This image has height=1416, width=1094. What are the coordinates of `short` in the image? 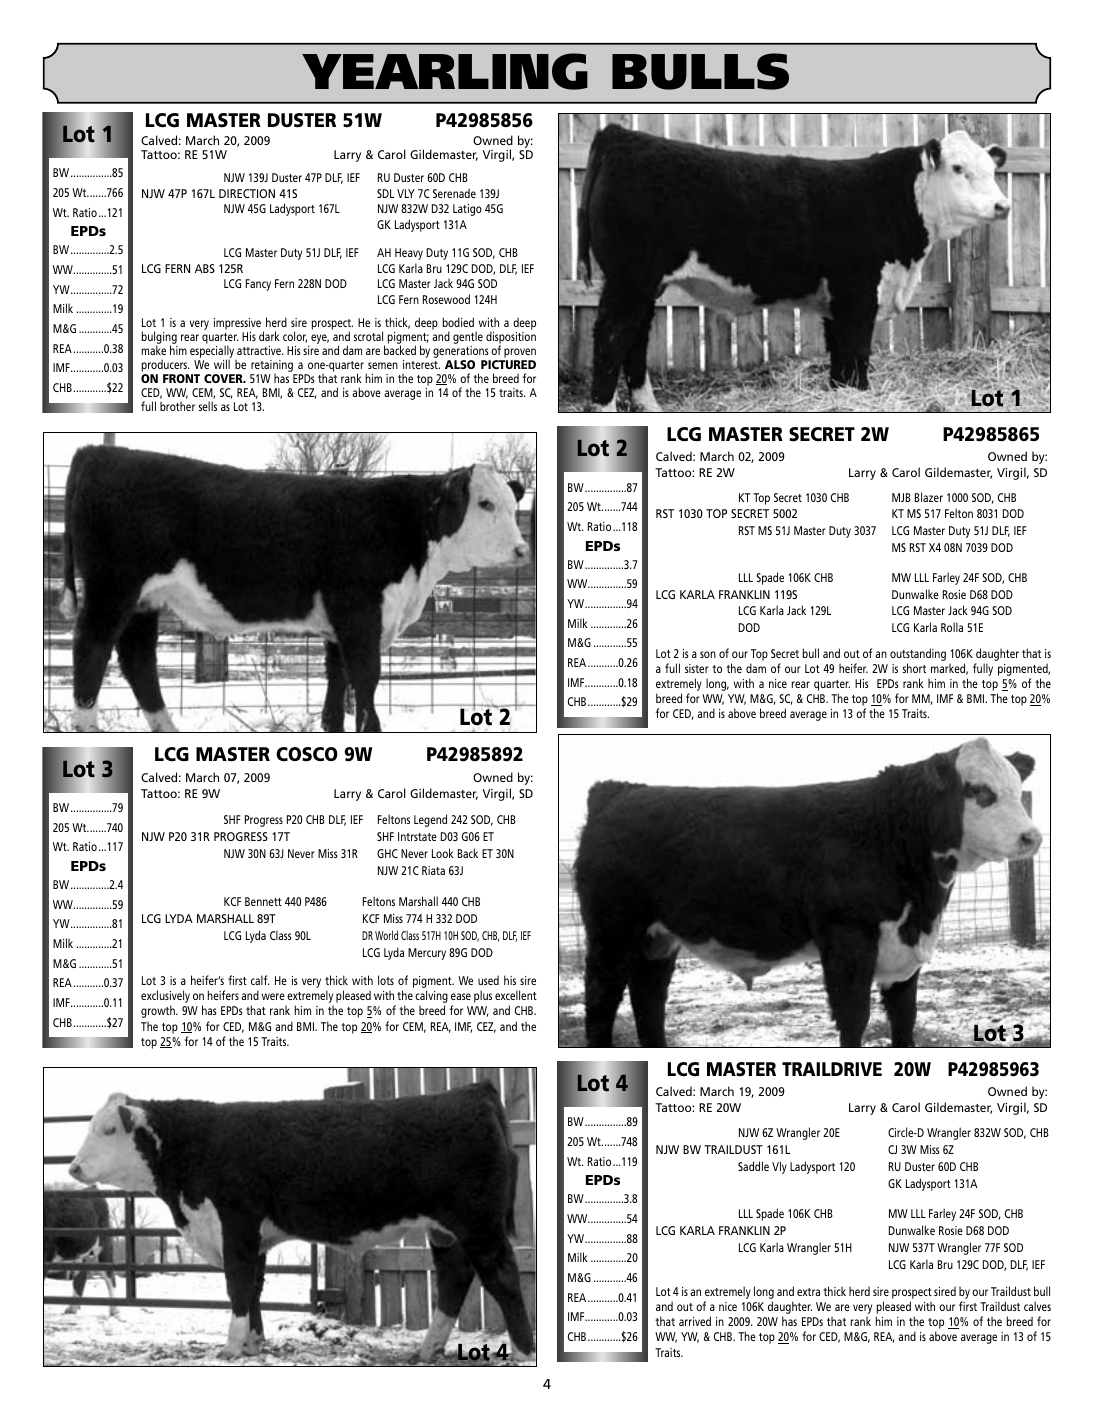 It's located at (914, 668).
